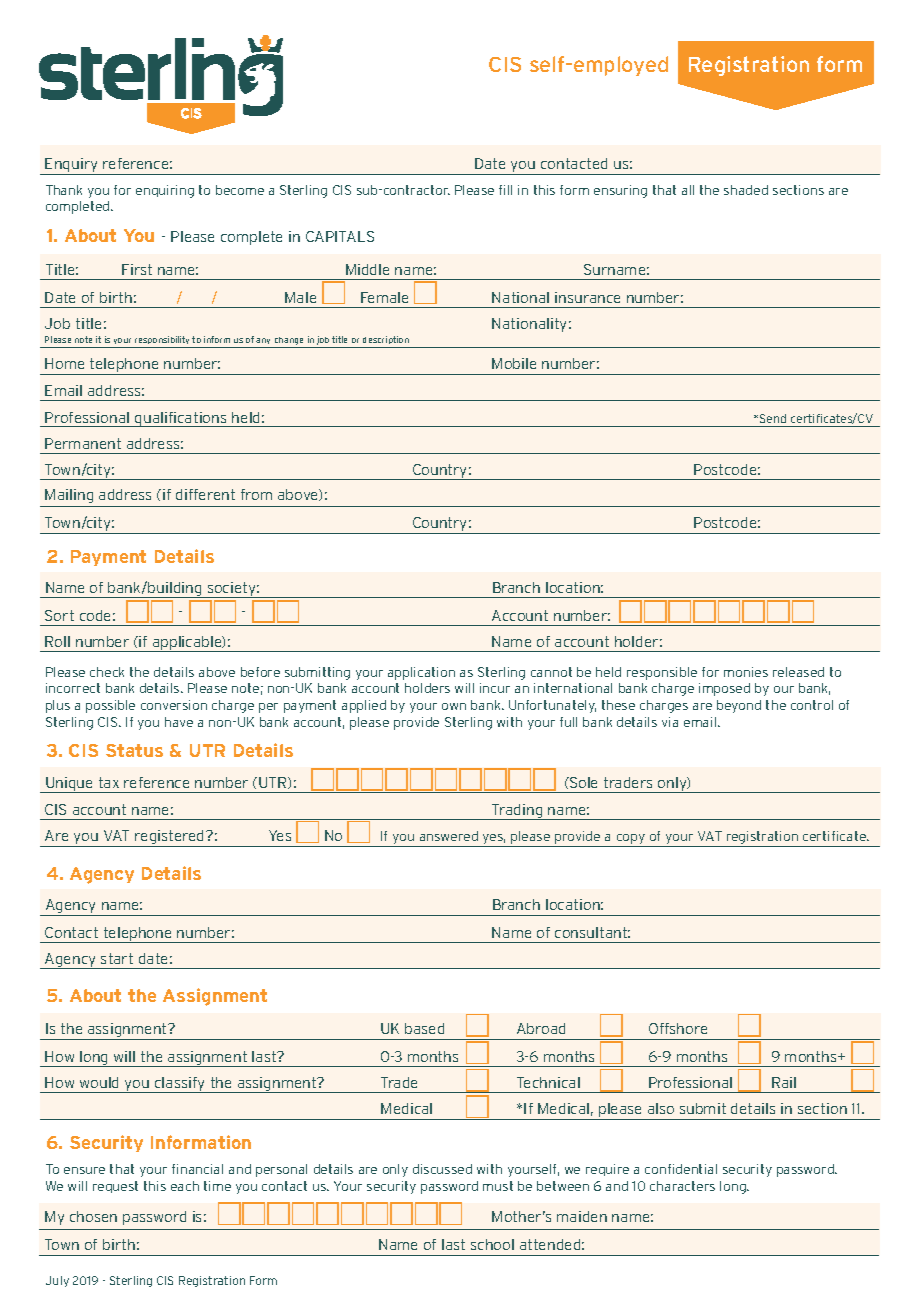 Image resolution: width=924 pixels, height=1308 pixels. I want to click on have, so click(179, 722).
